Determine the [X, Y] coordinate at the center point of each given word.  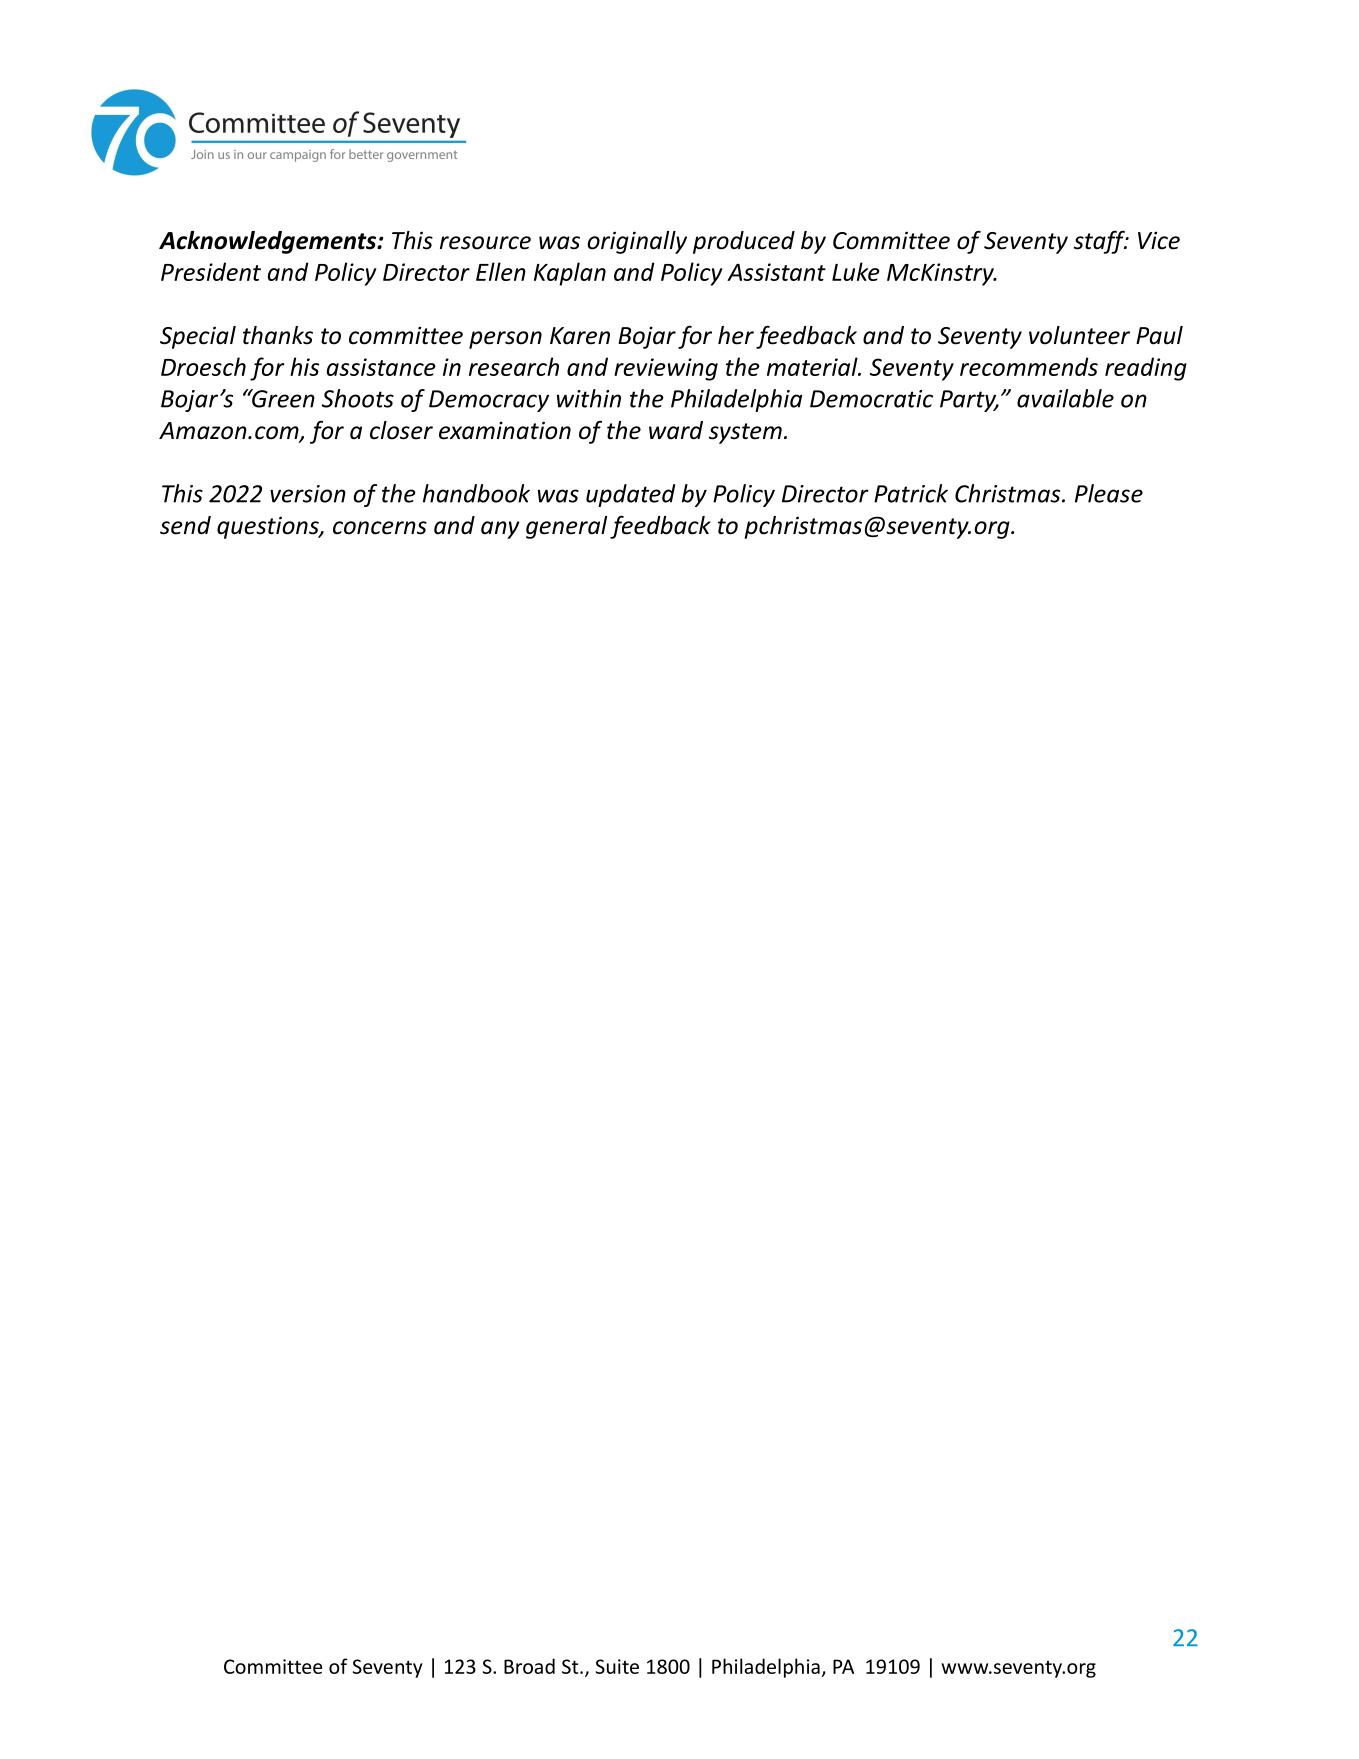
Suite [617, 1666]
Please [1109, 493]
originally [637, 242]
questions [269, 527]
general [566, 527]
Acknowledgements [269, 242]
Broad [529, 1666]
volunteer [1079, 335]
